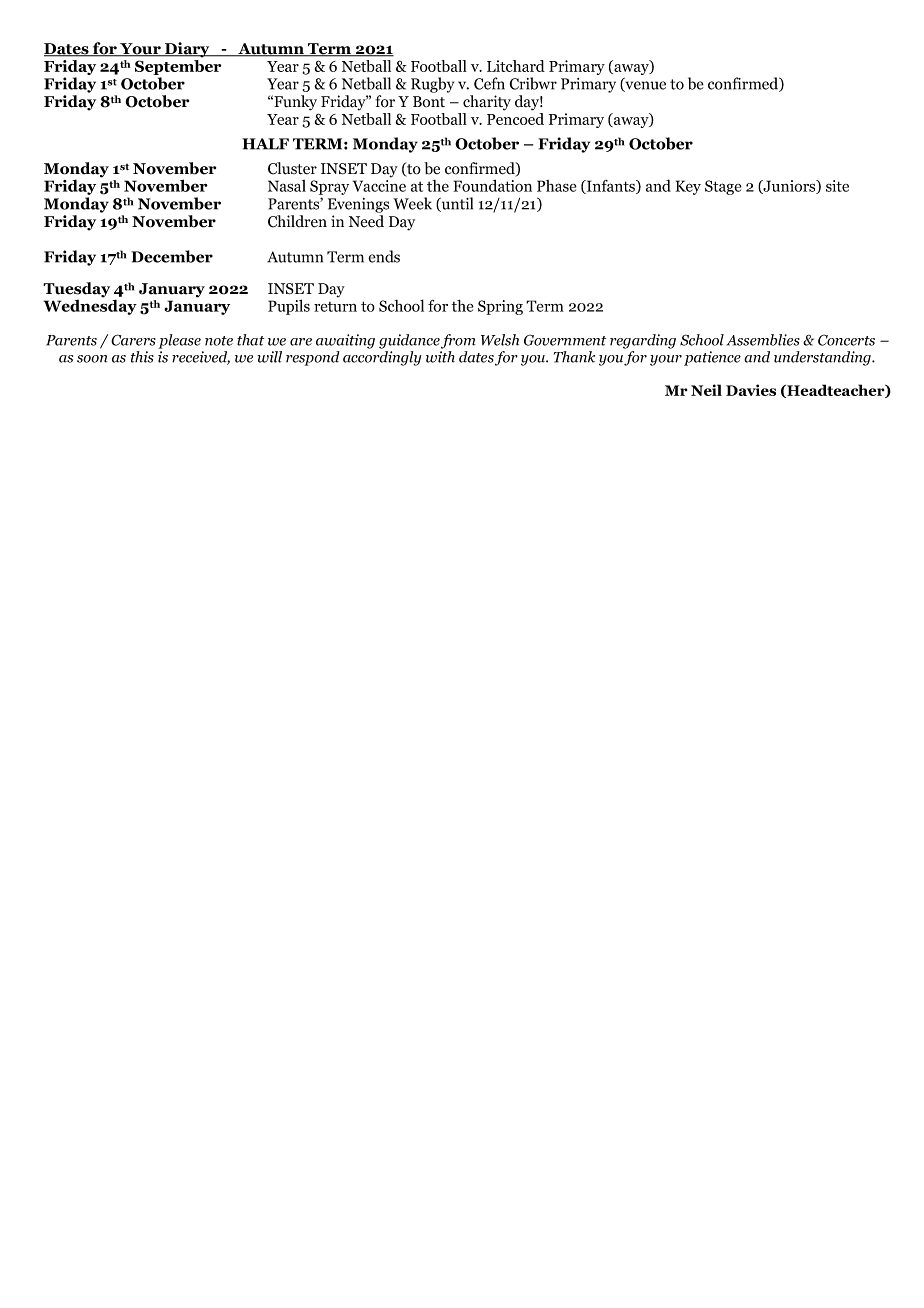 This image has height=1308, width=924. What do you see at coordinates (187, 50) in the image?
I see `Diary` at bounding box center [187, 50].
